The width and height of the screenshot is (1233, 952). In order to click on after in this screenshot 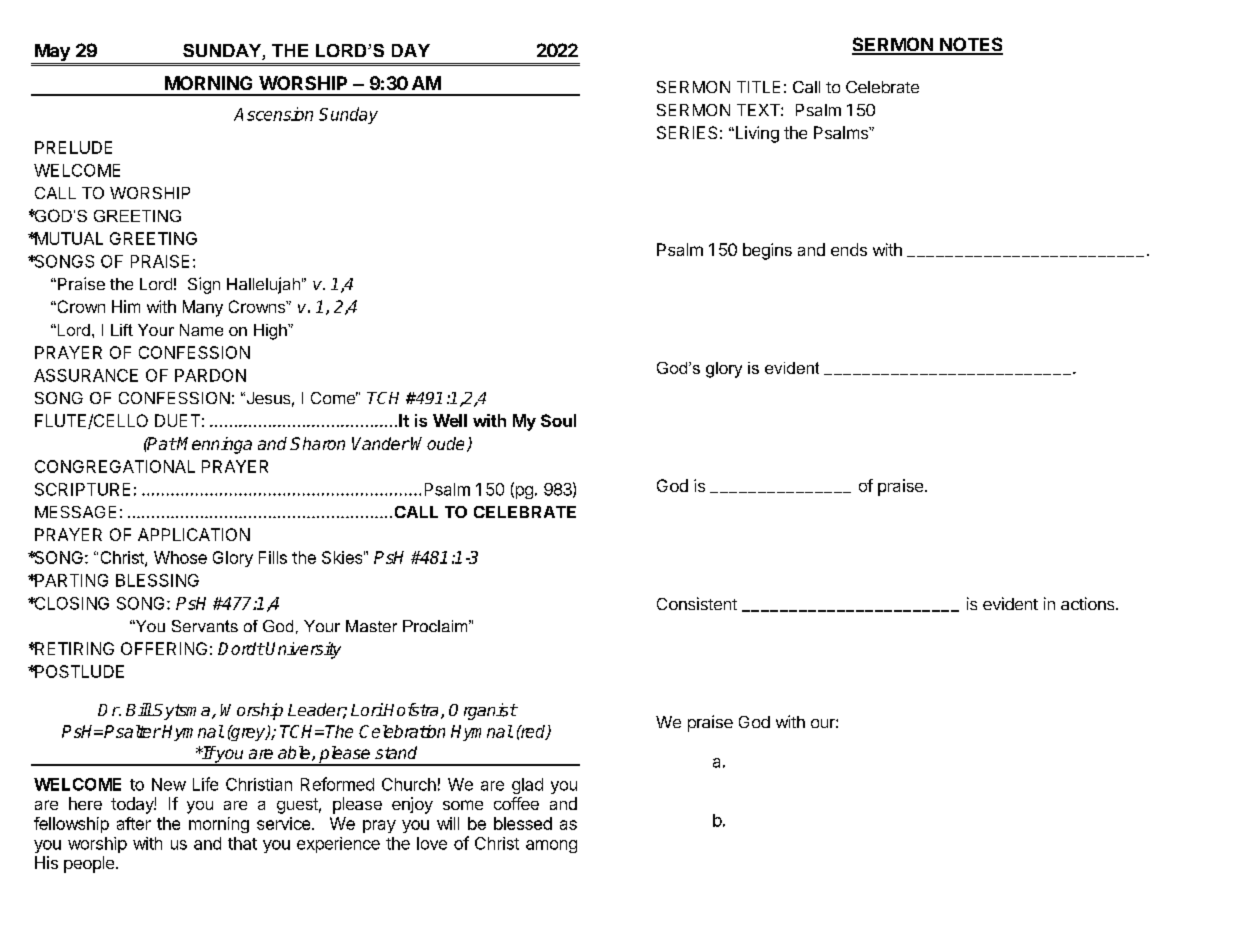, I will do `click(134, 823)`.
